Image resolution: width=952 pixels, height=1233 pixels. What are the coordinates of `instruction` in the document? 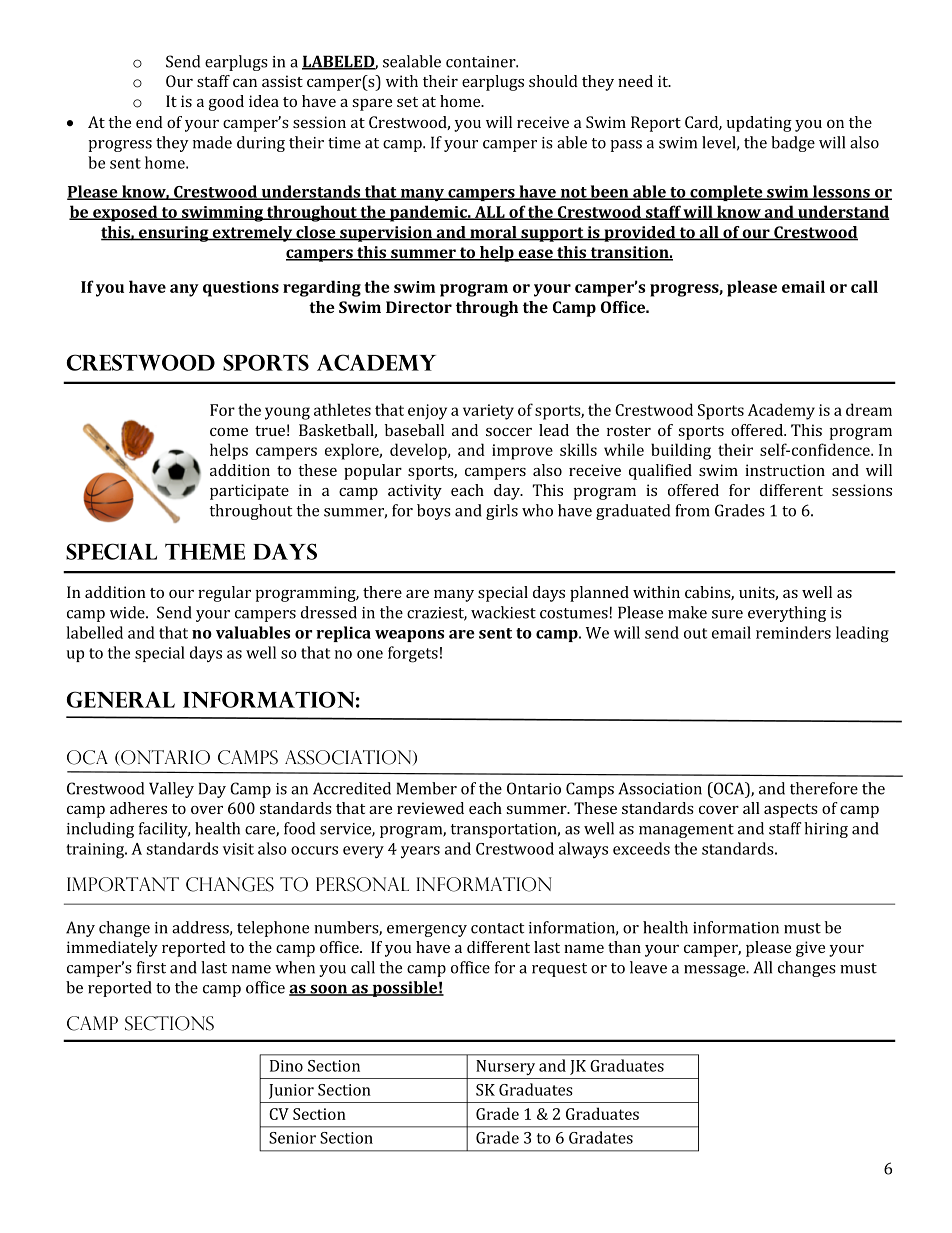 It's located at (785, 470).
